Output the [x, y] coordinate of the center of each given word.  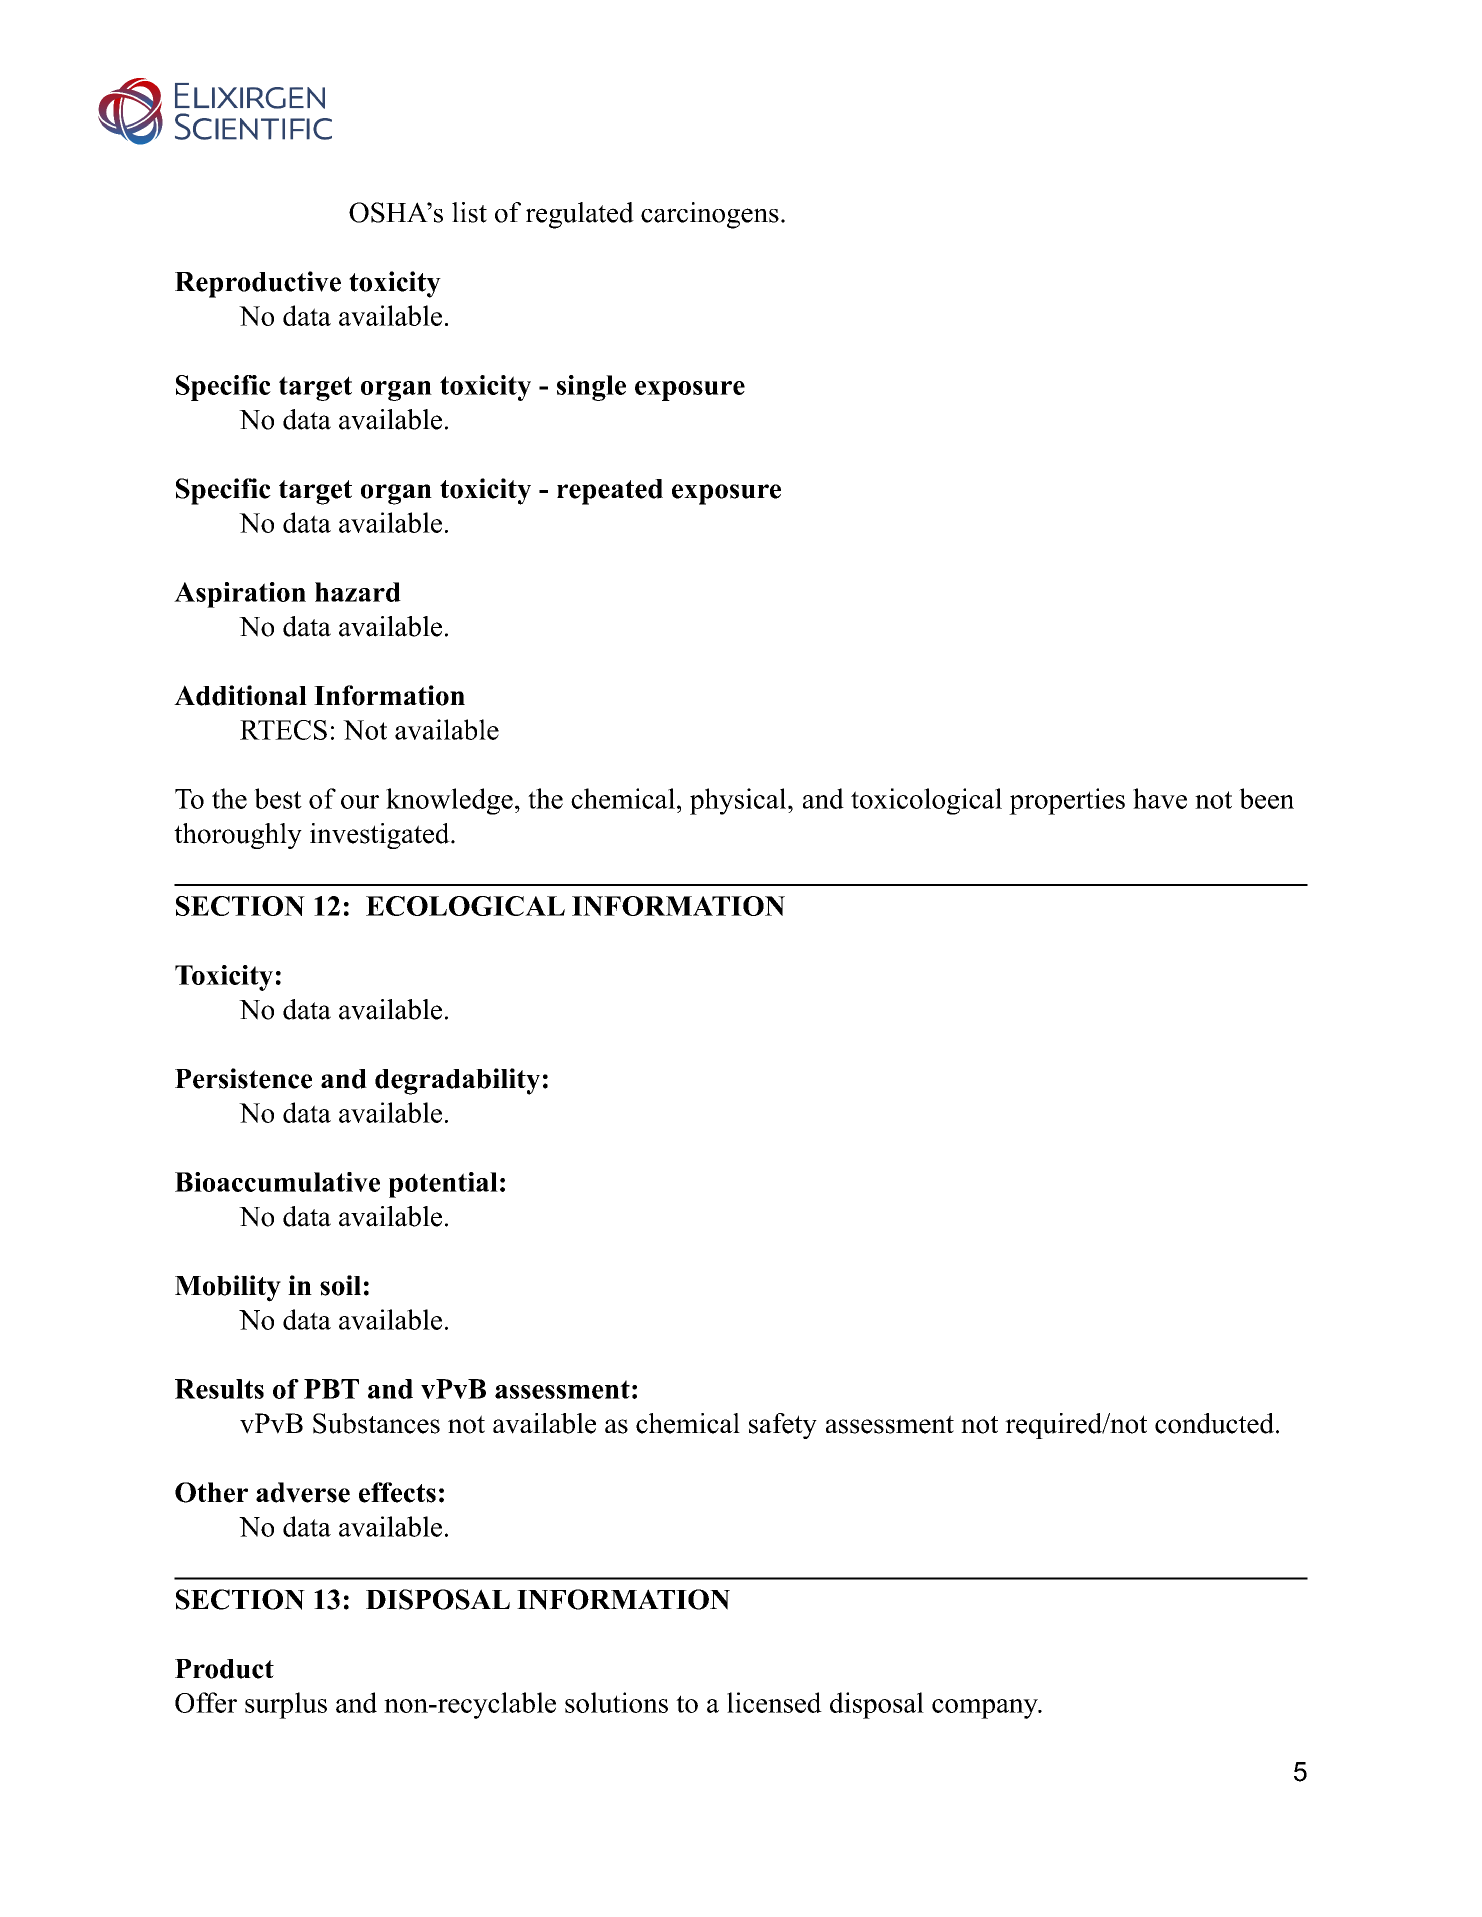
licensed [774, 1702]
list [469, 212]
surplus [286, 1705]
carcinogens [710, 215]
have [1160, 798]
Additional [240, 695]
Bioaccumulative [277, 1182]
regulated [580, 215]
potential [443, 1185]
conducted [1214, 1423]
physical [739, 801]
